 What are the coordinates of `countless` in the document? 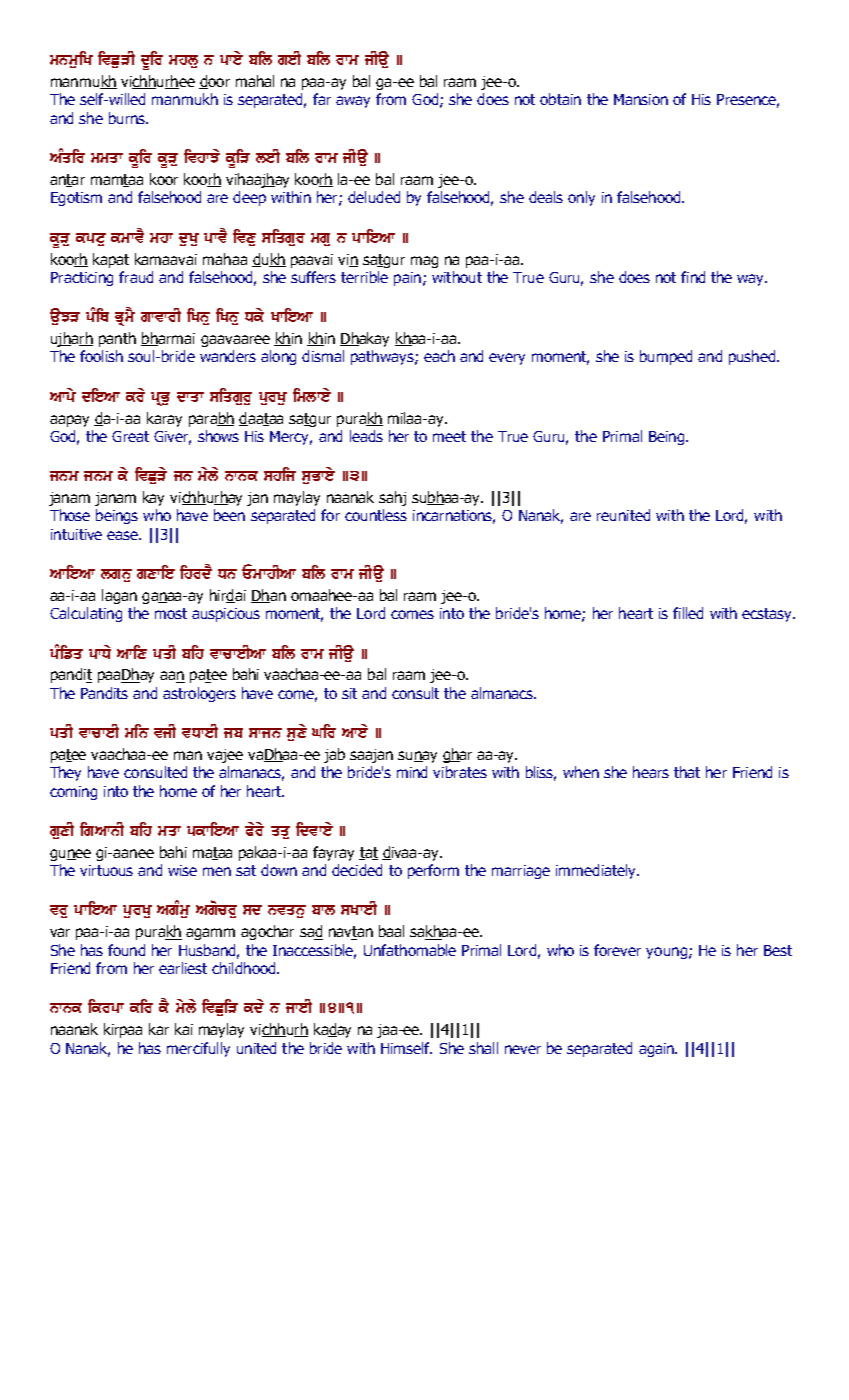 It's located at (376, 515).
